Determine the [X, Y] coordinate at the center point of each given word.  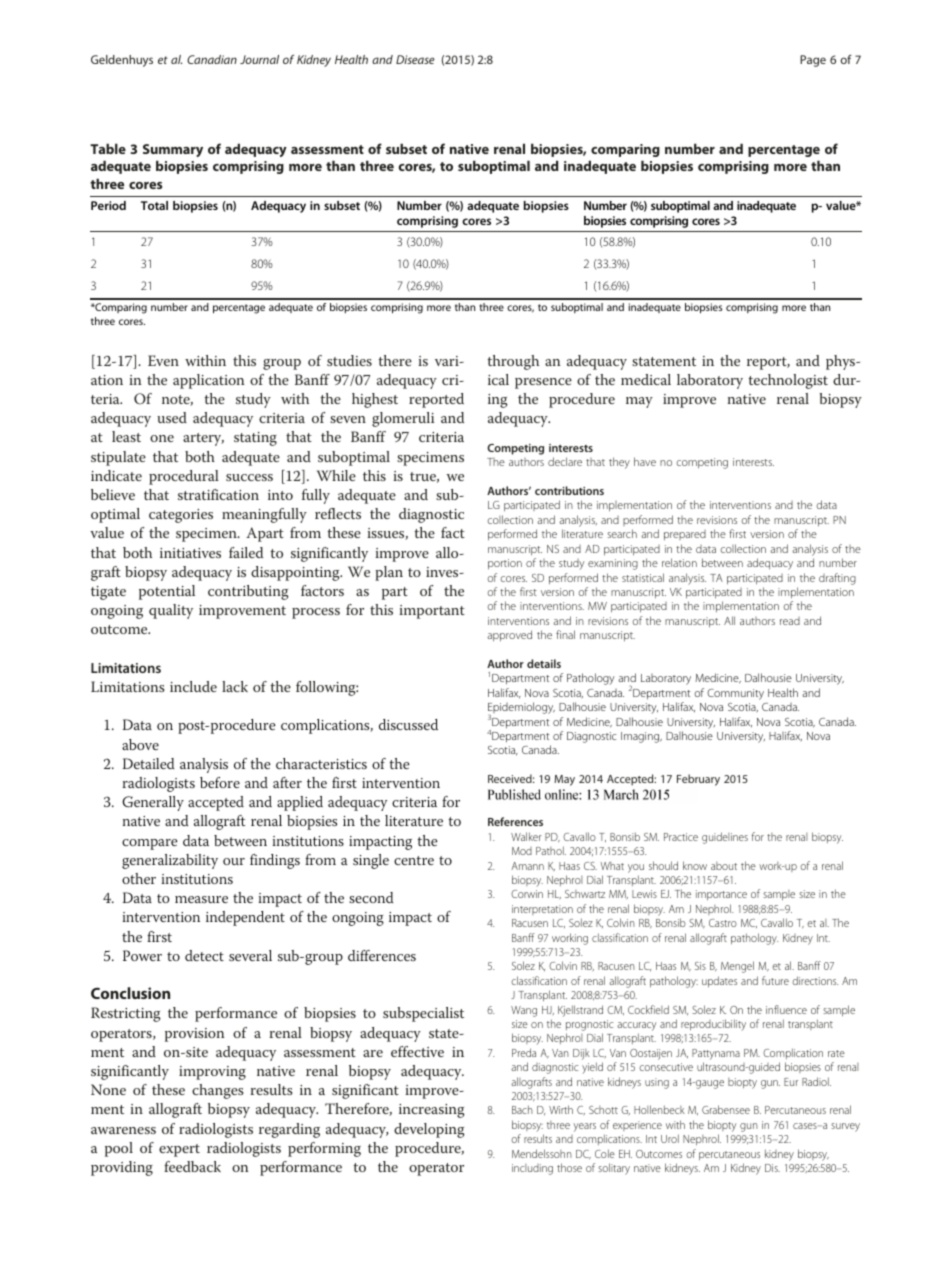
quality [171, 611]
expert [179, 1150]
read [790, 621]
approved [509, 635]
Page [813, 61]
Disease [415, 59]
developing [429, 1130]
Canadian [212, 59]
